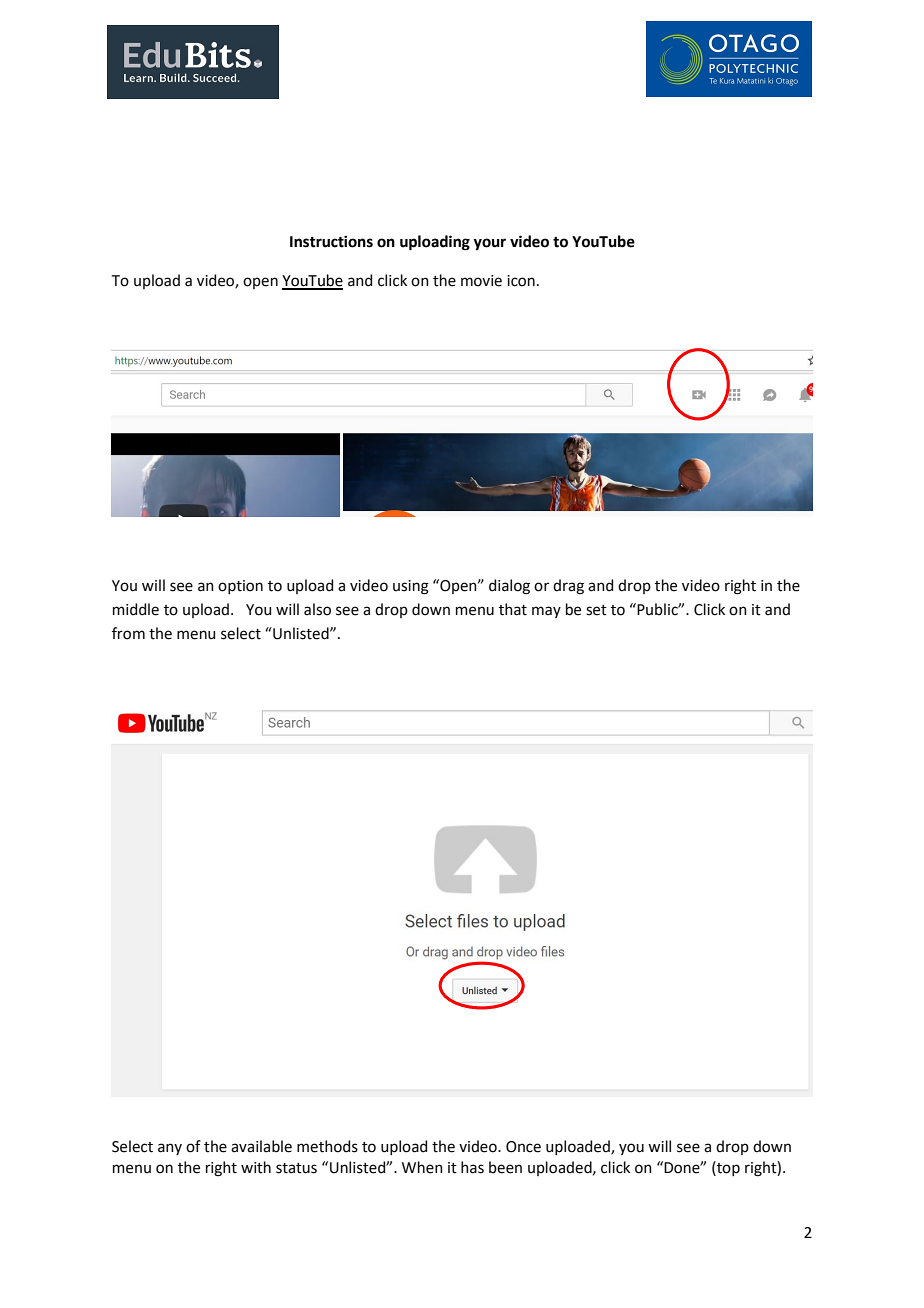 This document has width=924, height=1308. What do you see at coordinates (327, 1146) in the document?
I see `methods` at bounding box center [327, 1146].
